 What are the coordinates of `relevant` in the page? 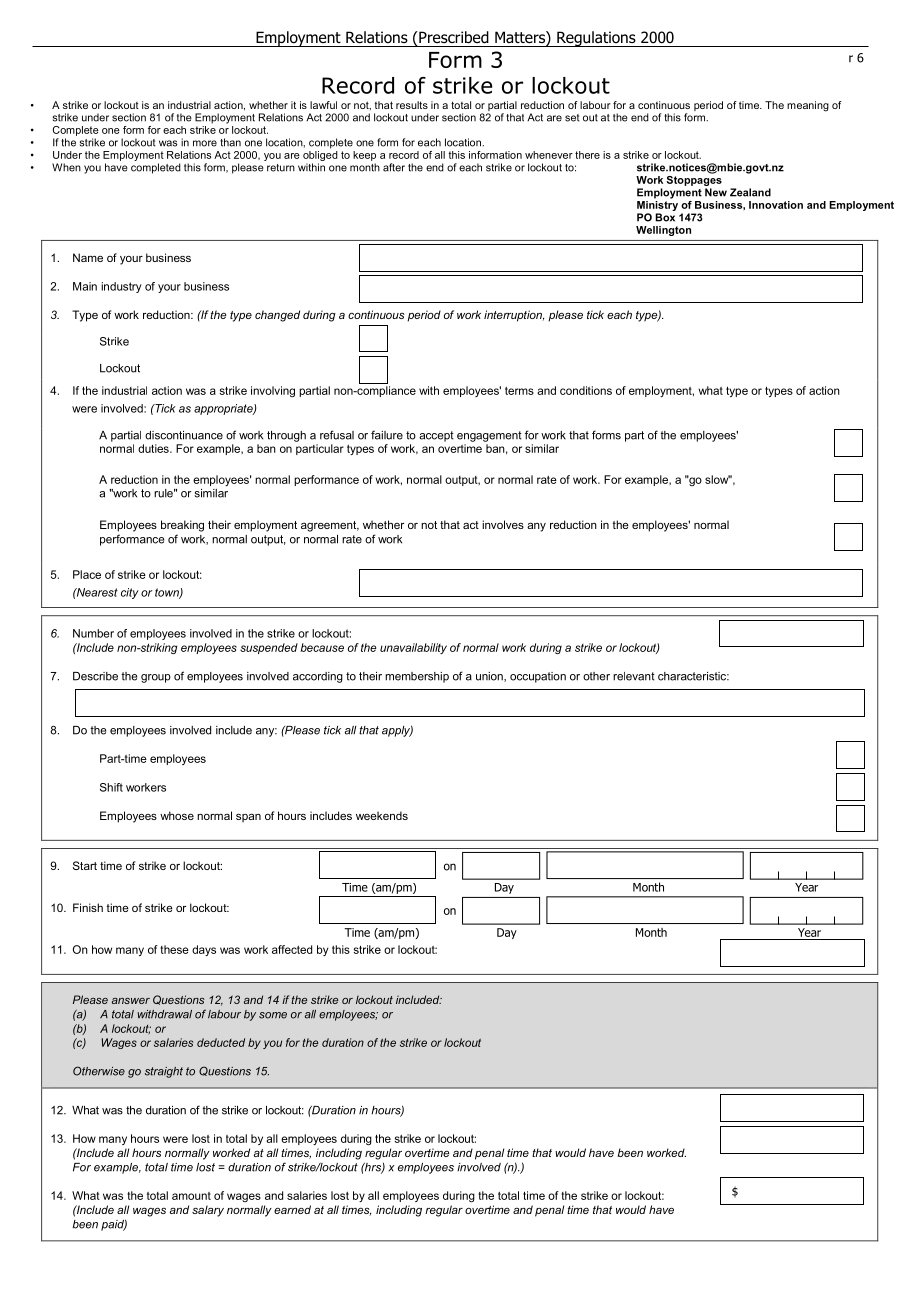 It's located at (634, 676).
